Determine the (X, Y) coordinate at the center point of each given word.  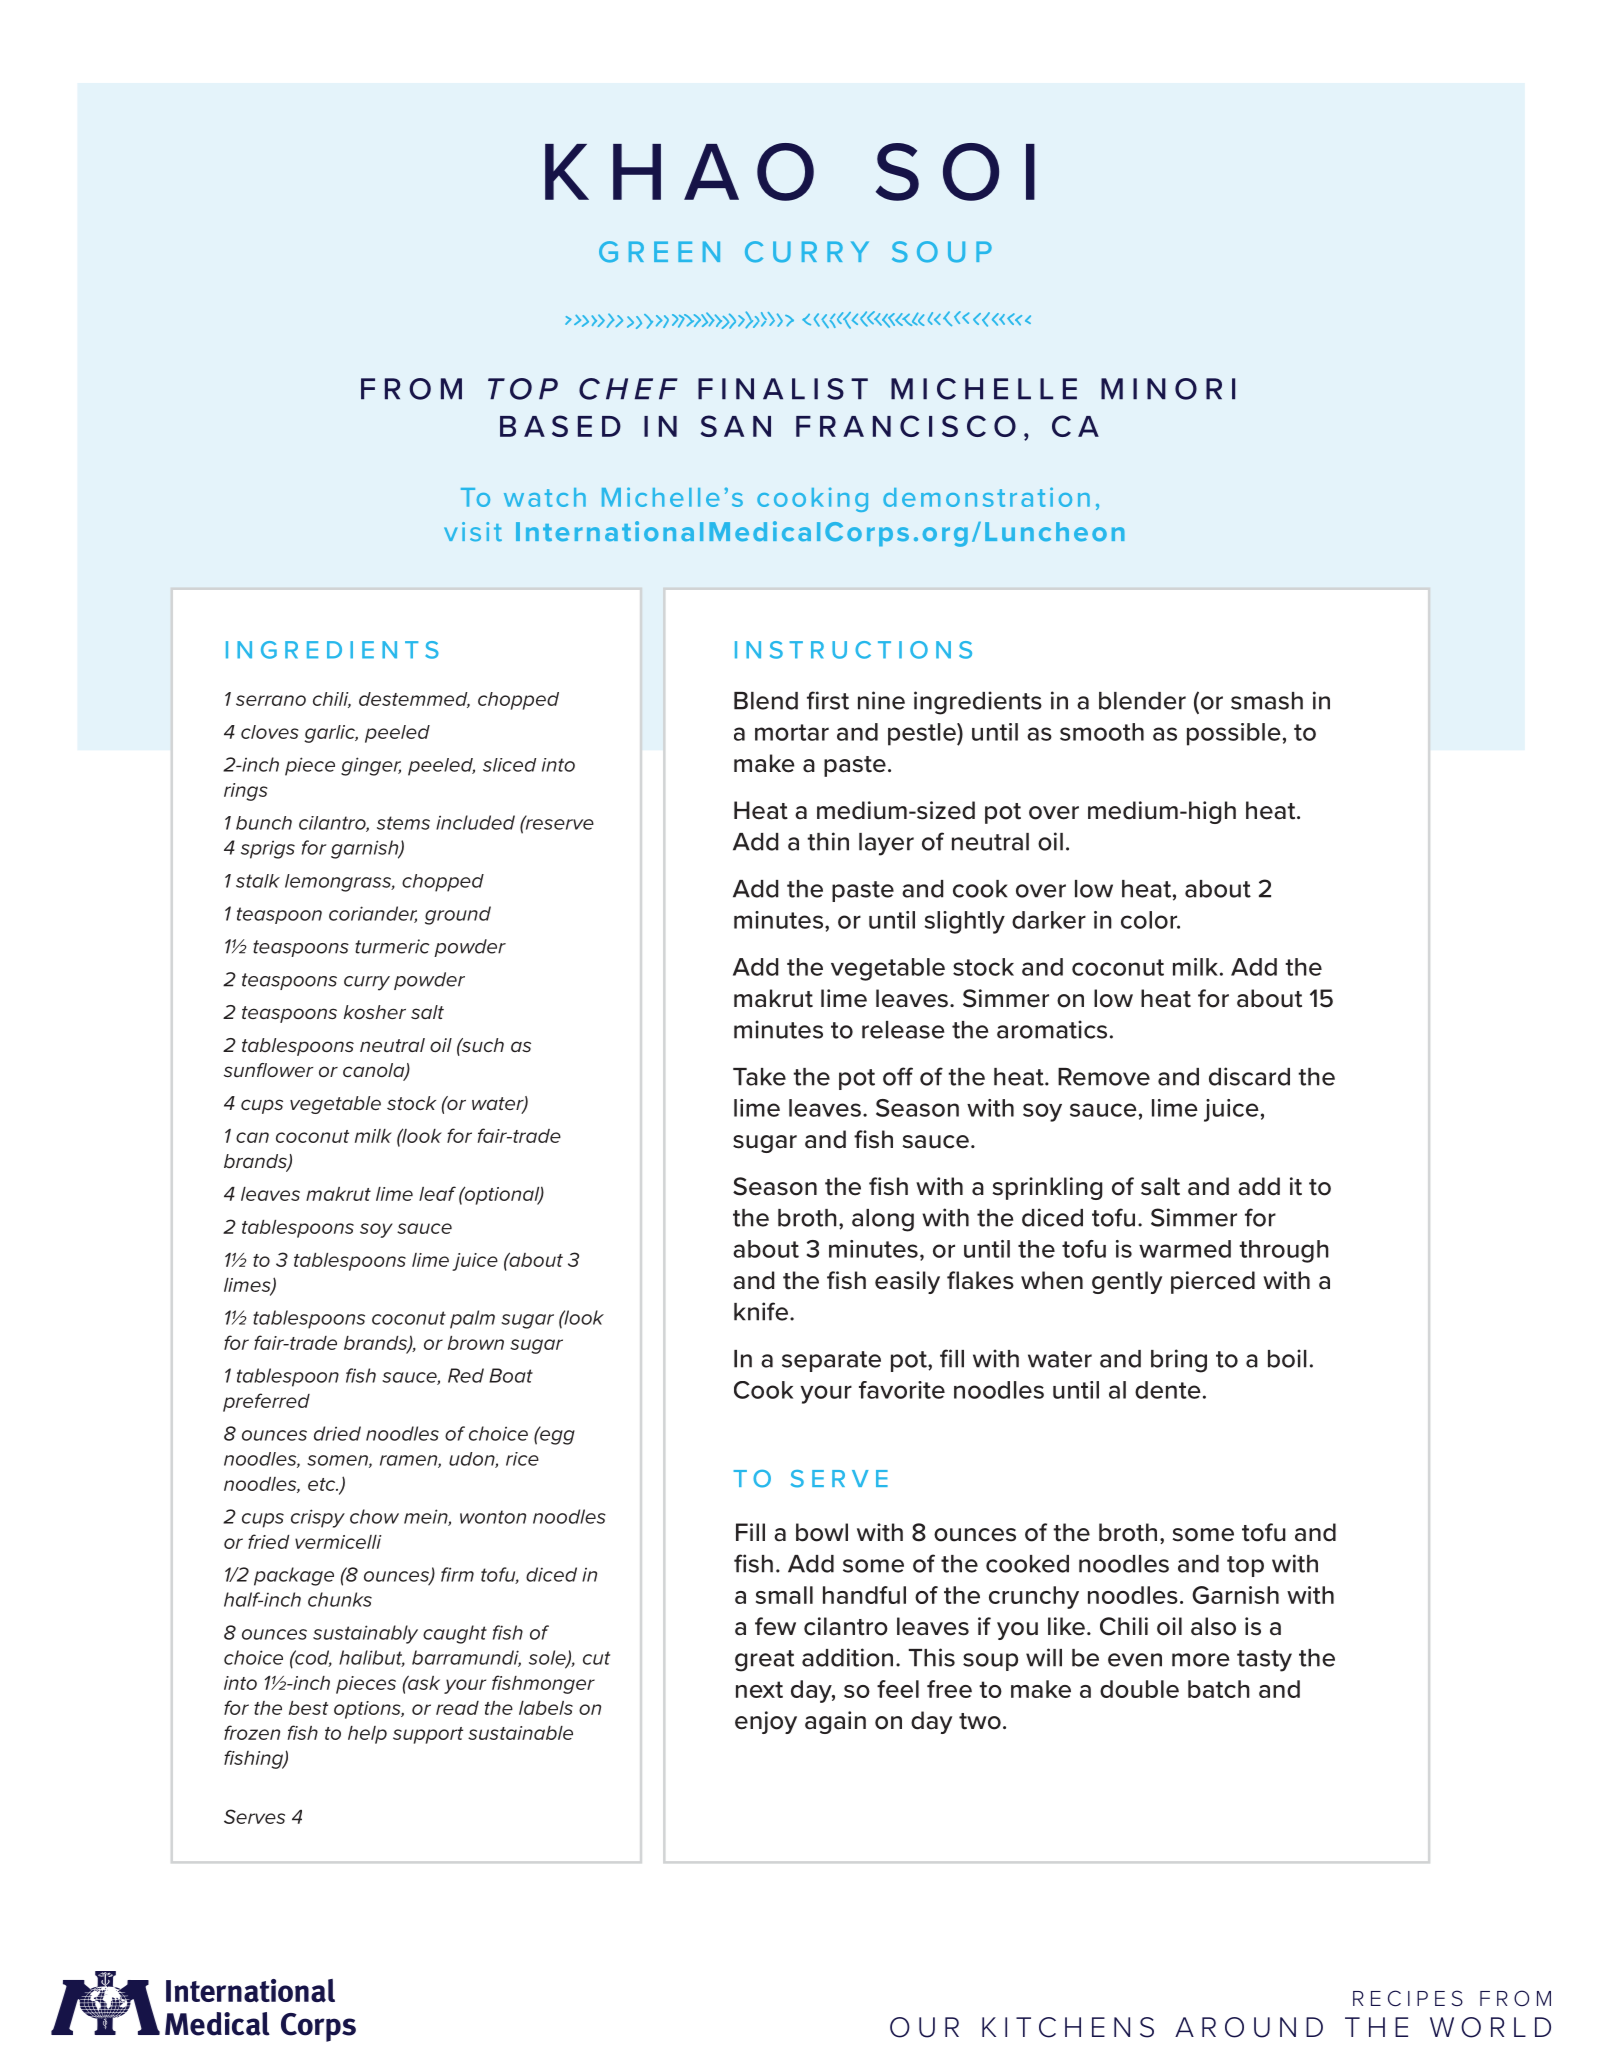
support (428, 1735)
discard (1249, 1076)
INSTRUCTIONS (853, 650)
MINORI (1168, 389)
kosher (375, 1012)
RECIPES (1408, 1998)
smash (1267, 701)
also (1213, 1626)
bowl (822, 1532)
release (903, 1030)
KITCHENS (1068, 2027)
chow (374, 1516)
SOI (955, 172)
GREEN (659, 252)
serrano (271, 700)
